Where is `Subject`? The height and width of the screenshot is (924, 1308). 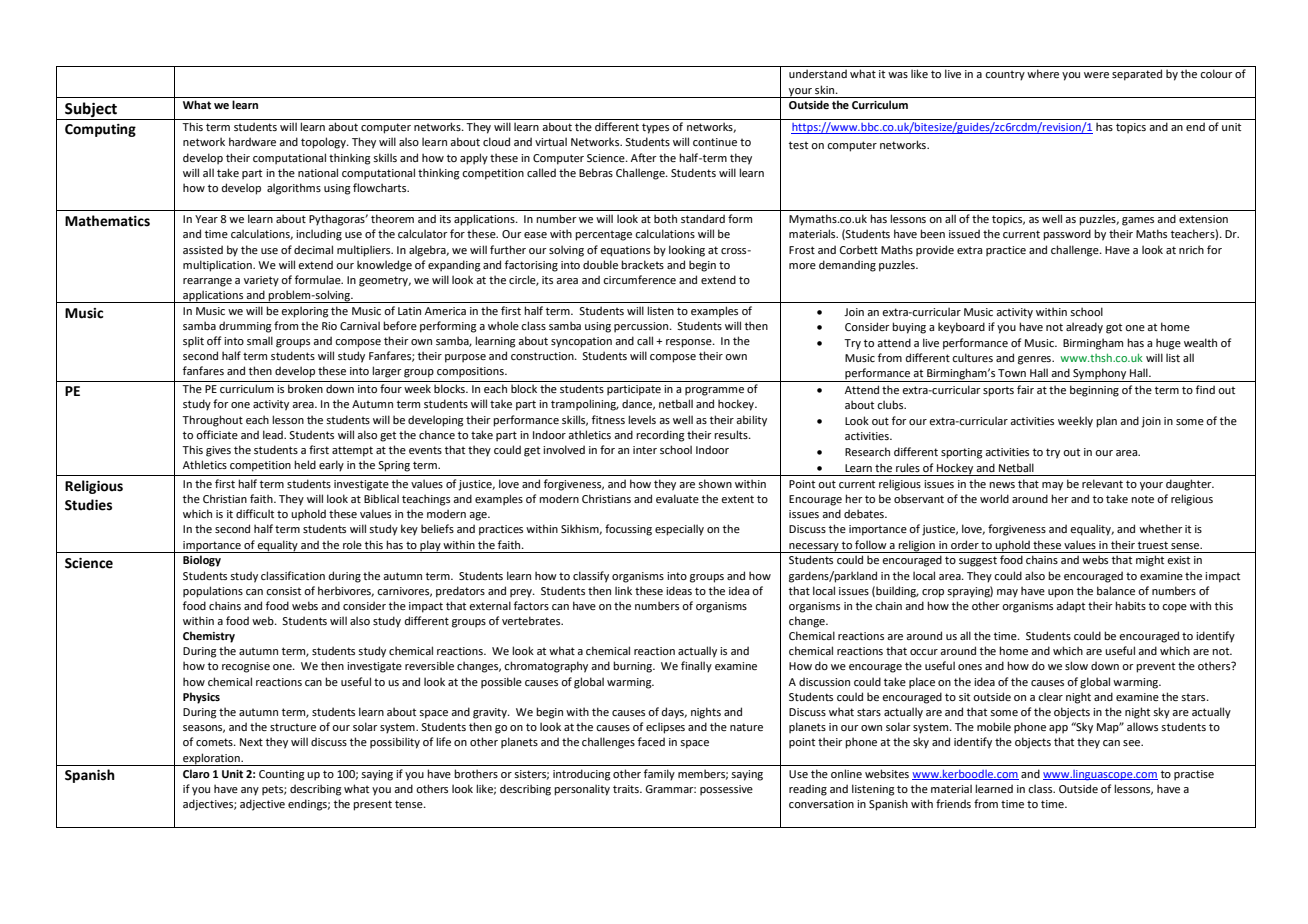 Subject is located at coordinates (91, 111).
